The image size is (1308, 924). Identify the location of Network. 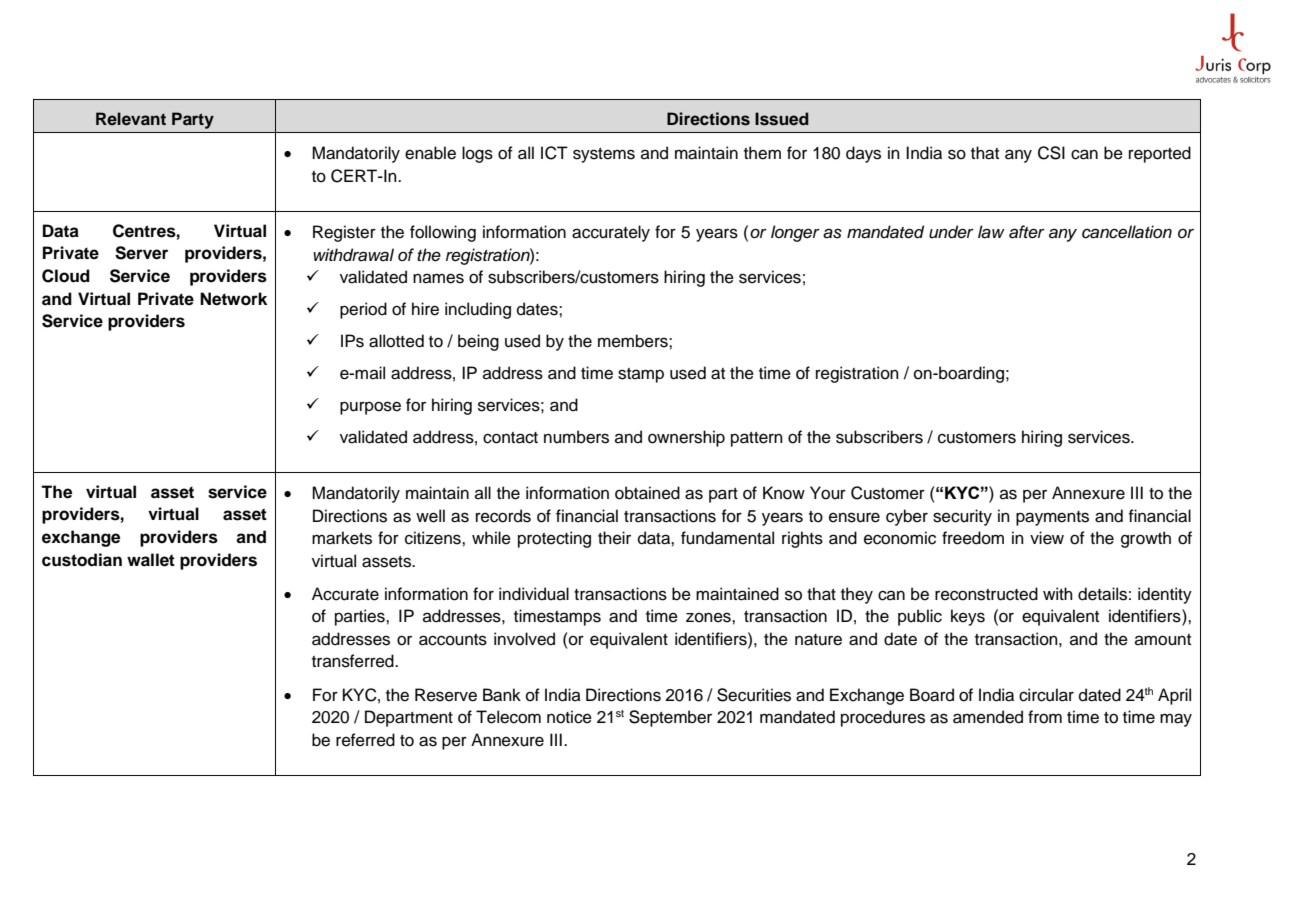
(233, 299).
